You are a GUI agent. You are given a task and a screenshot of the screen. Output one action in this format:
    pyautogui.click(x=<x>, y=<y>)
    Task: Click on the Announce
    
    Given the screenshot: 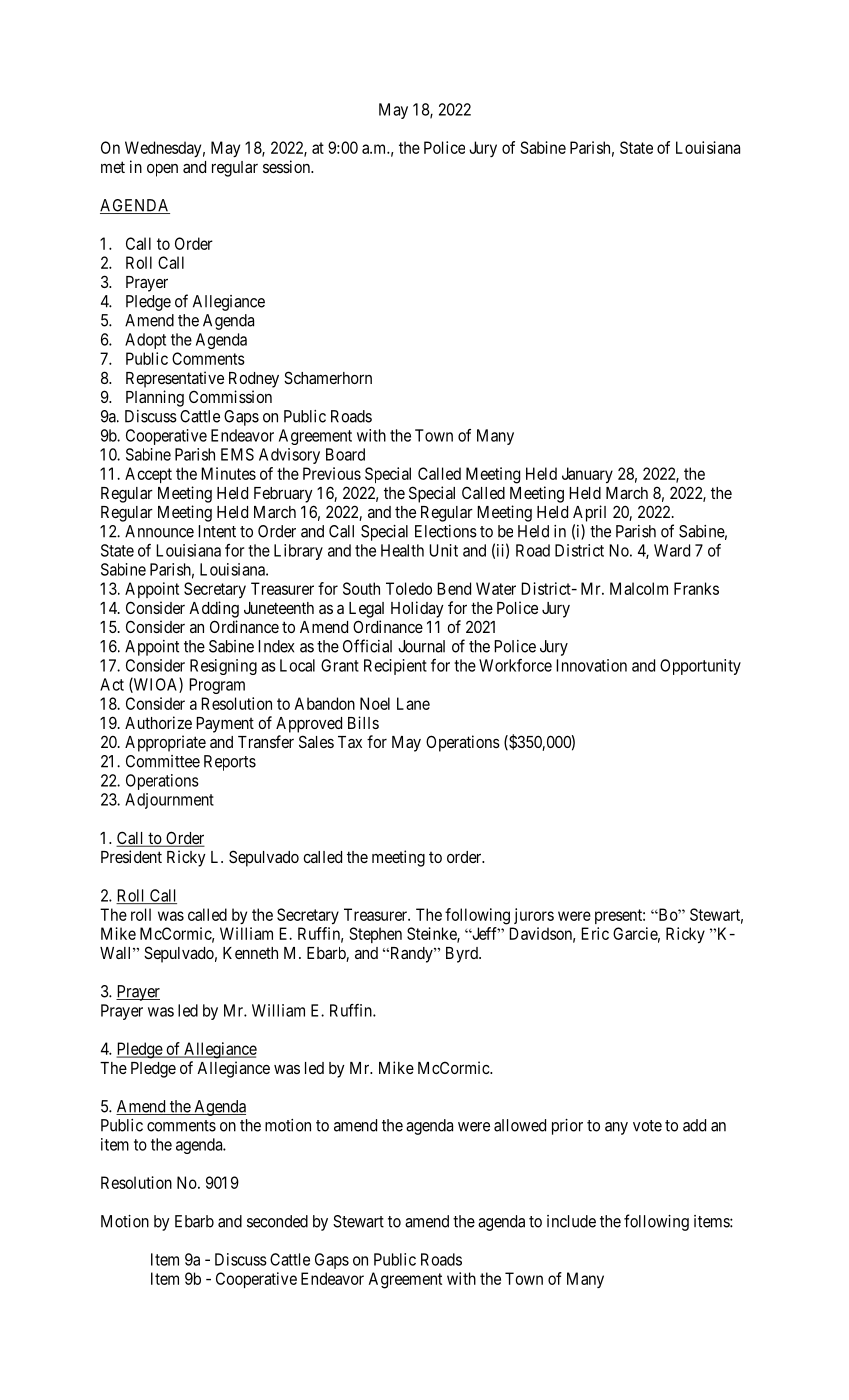 What is the action you would take?
    pyautogui.click(x=159, y=531)
